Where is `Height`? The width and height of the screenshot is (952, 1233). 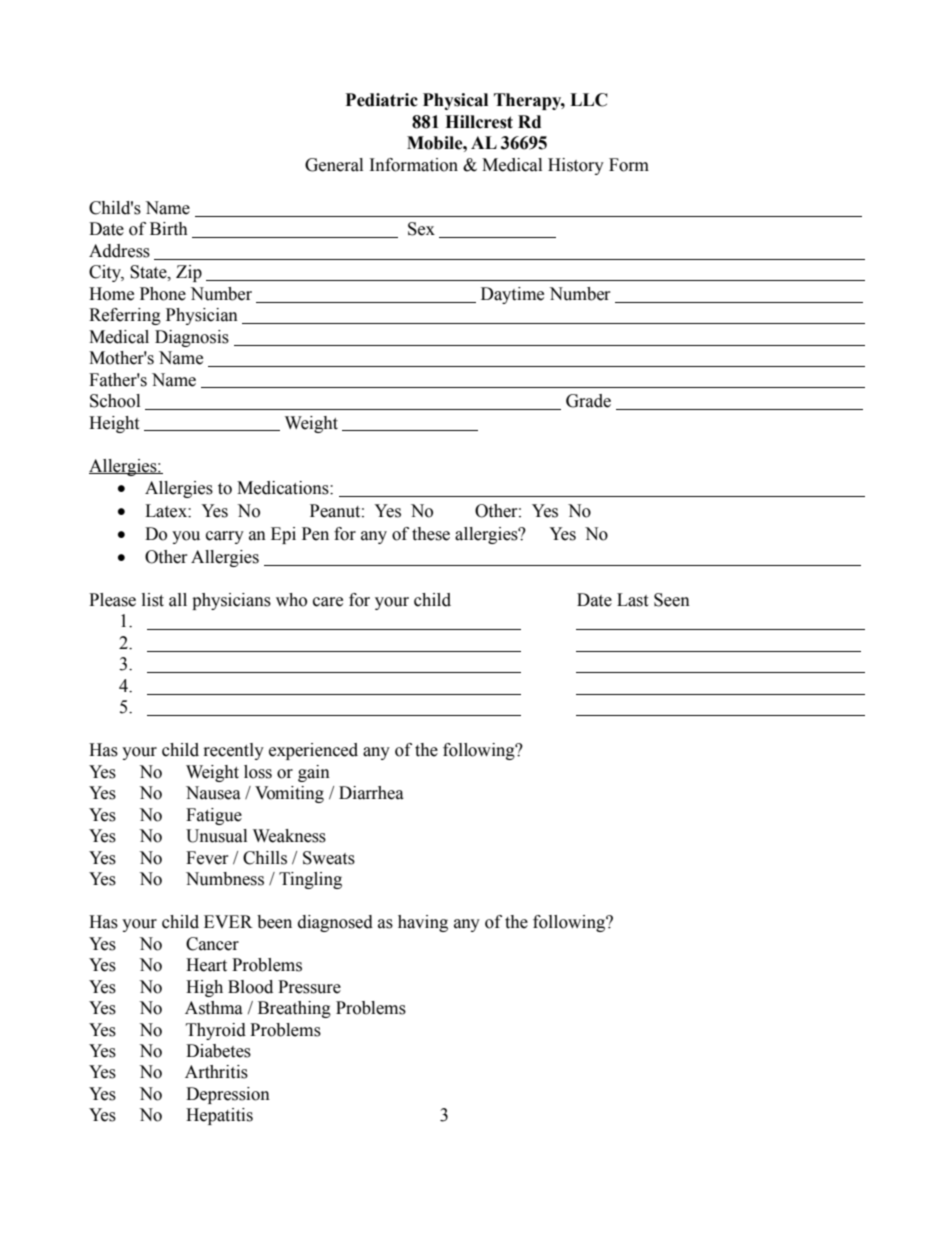
Height is located at coordinates (114, 424).
